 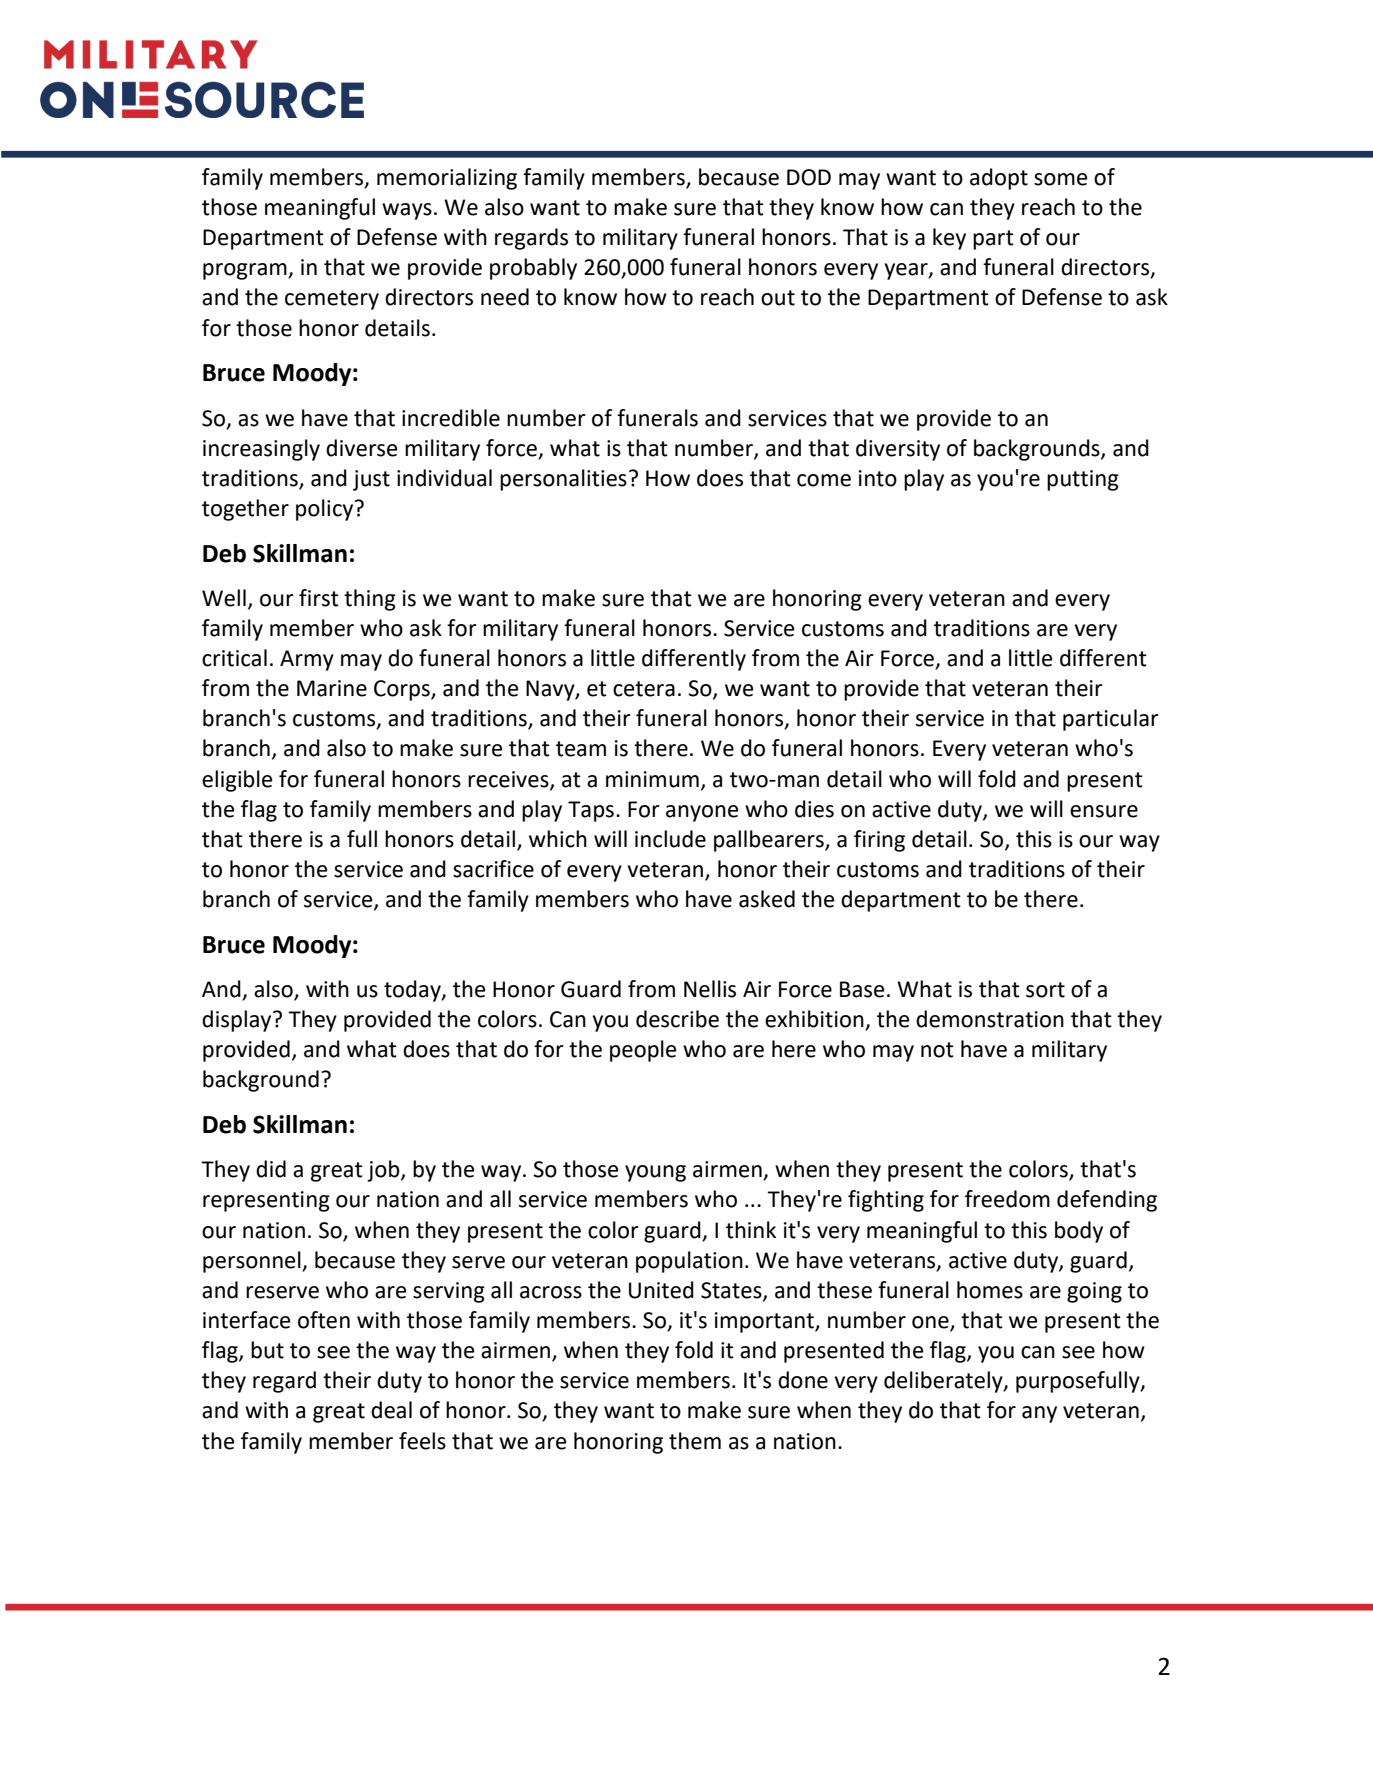 What do you see at coordinates (695, 1441) in the image?
I see `them` at bounding box center [695, 1441].
